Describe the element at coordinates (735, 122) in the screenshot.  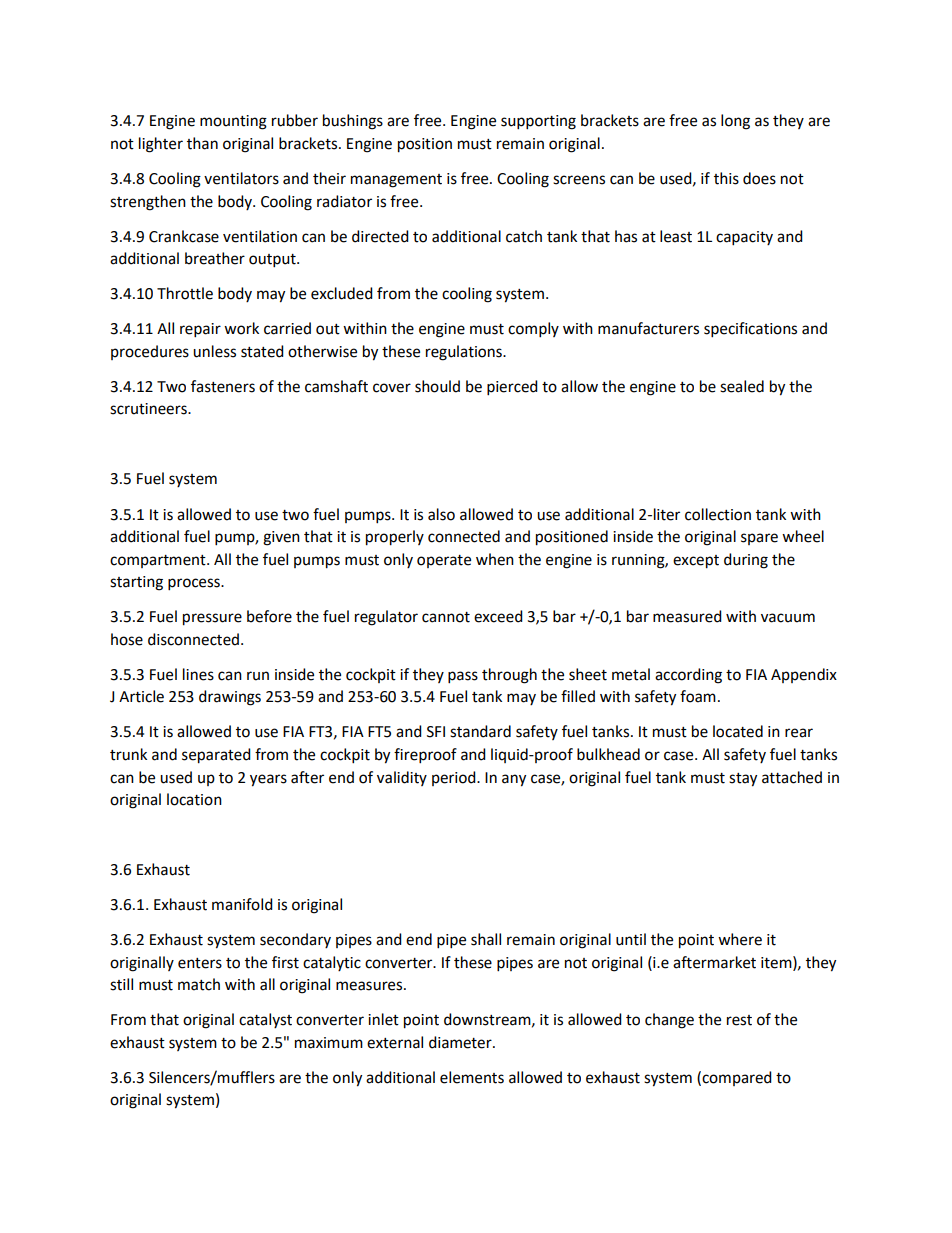
I see `long` at that location.
